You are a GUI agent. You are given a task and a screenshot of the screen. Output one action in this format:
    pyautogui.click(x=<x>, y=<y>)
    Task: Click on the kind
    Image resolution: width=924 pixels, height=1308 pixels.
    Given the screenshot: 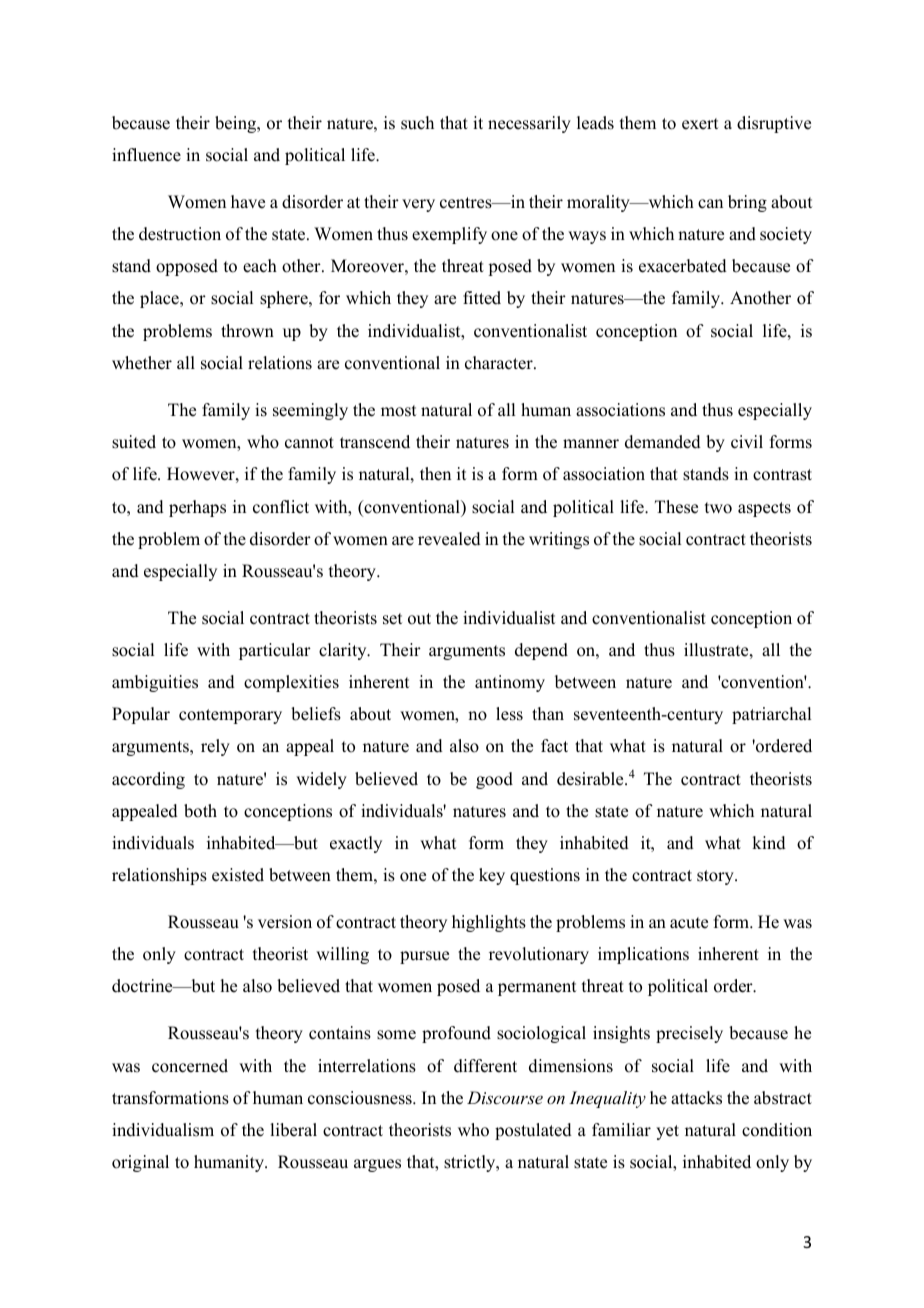 What is the action you would take?
    pyautogui.click(x=769, y=843)
